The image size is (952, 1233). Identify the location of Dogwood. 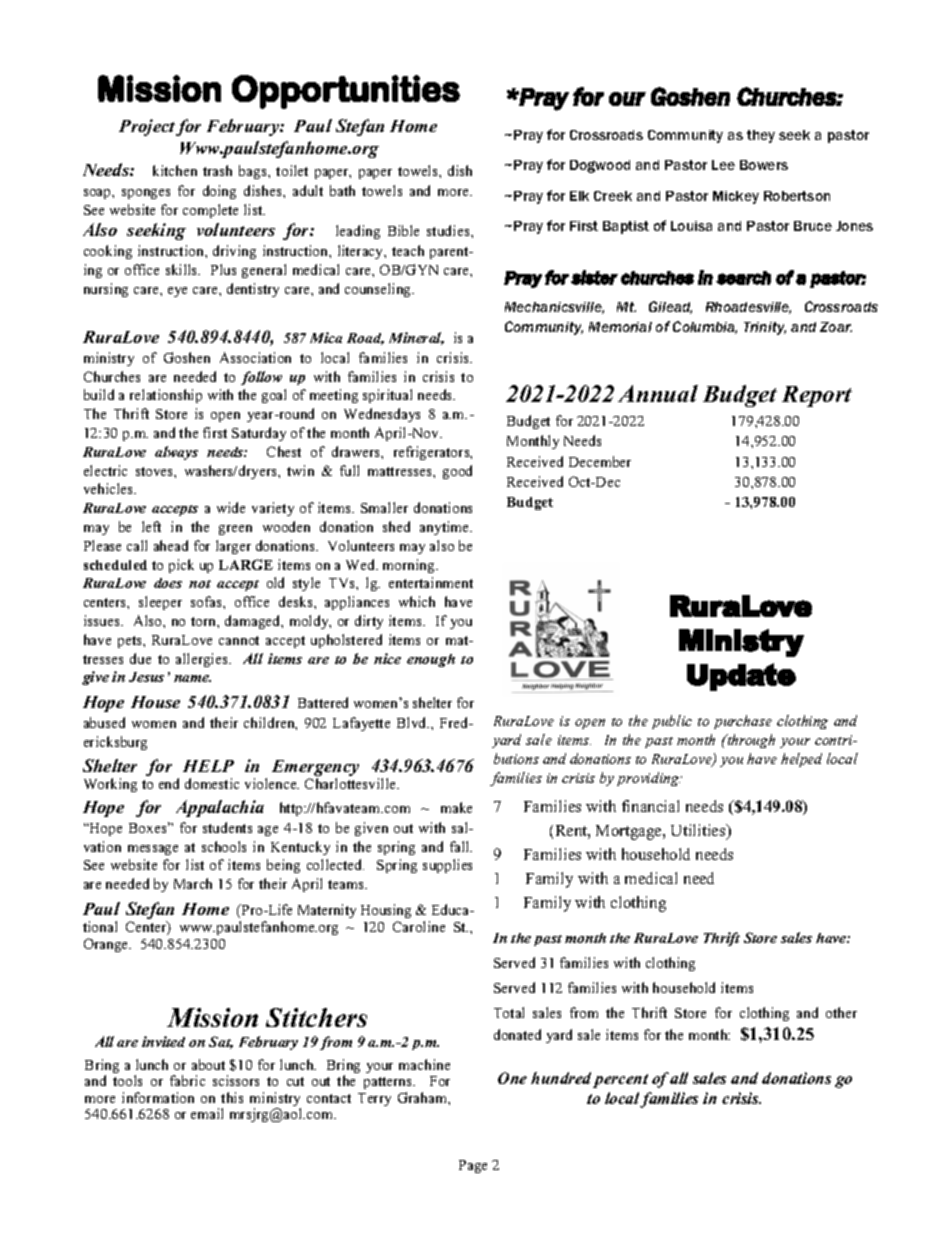
(600, 166).
